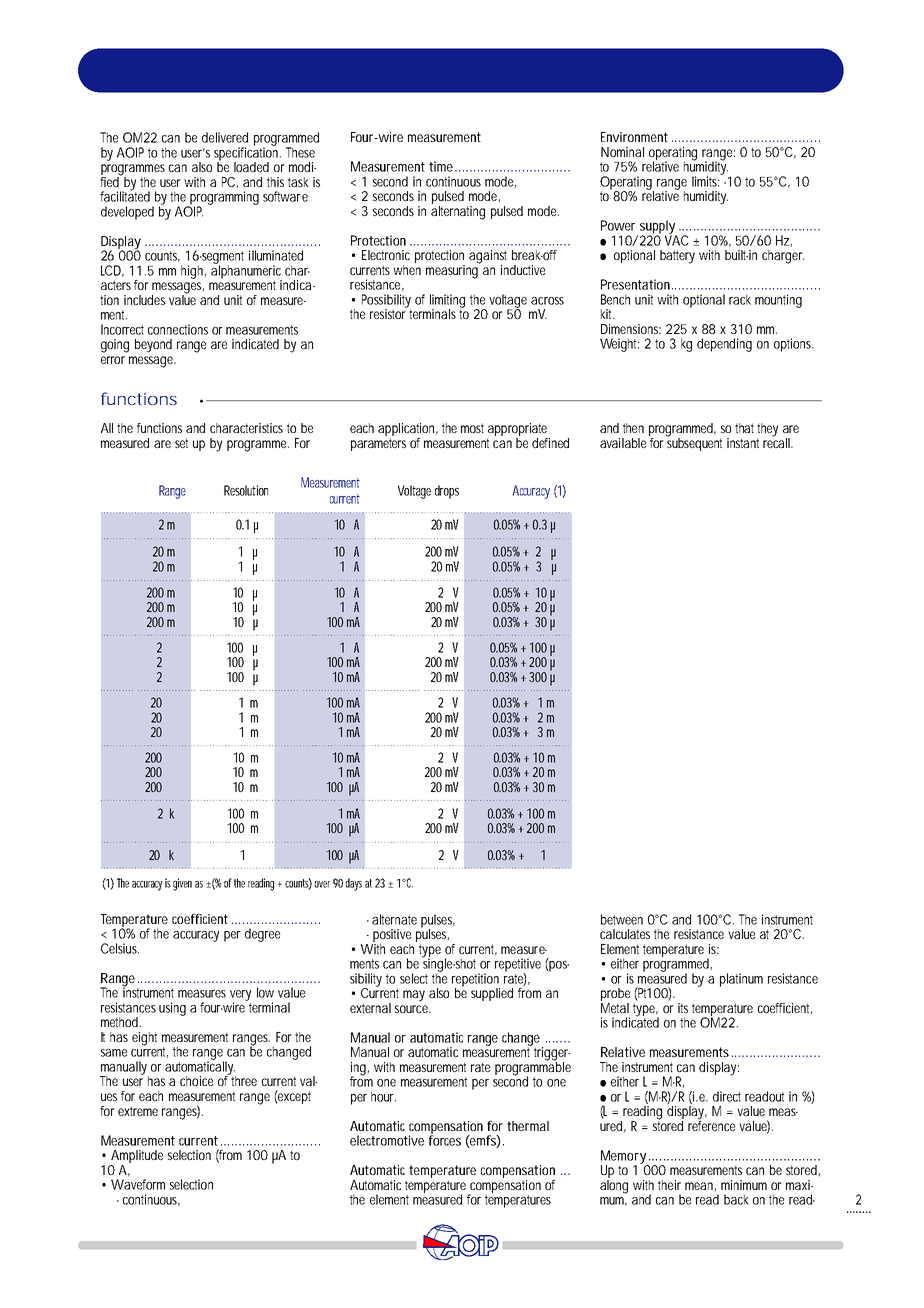  I want to click on most, so click(472, 428).
